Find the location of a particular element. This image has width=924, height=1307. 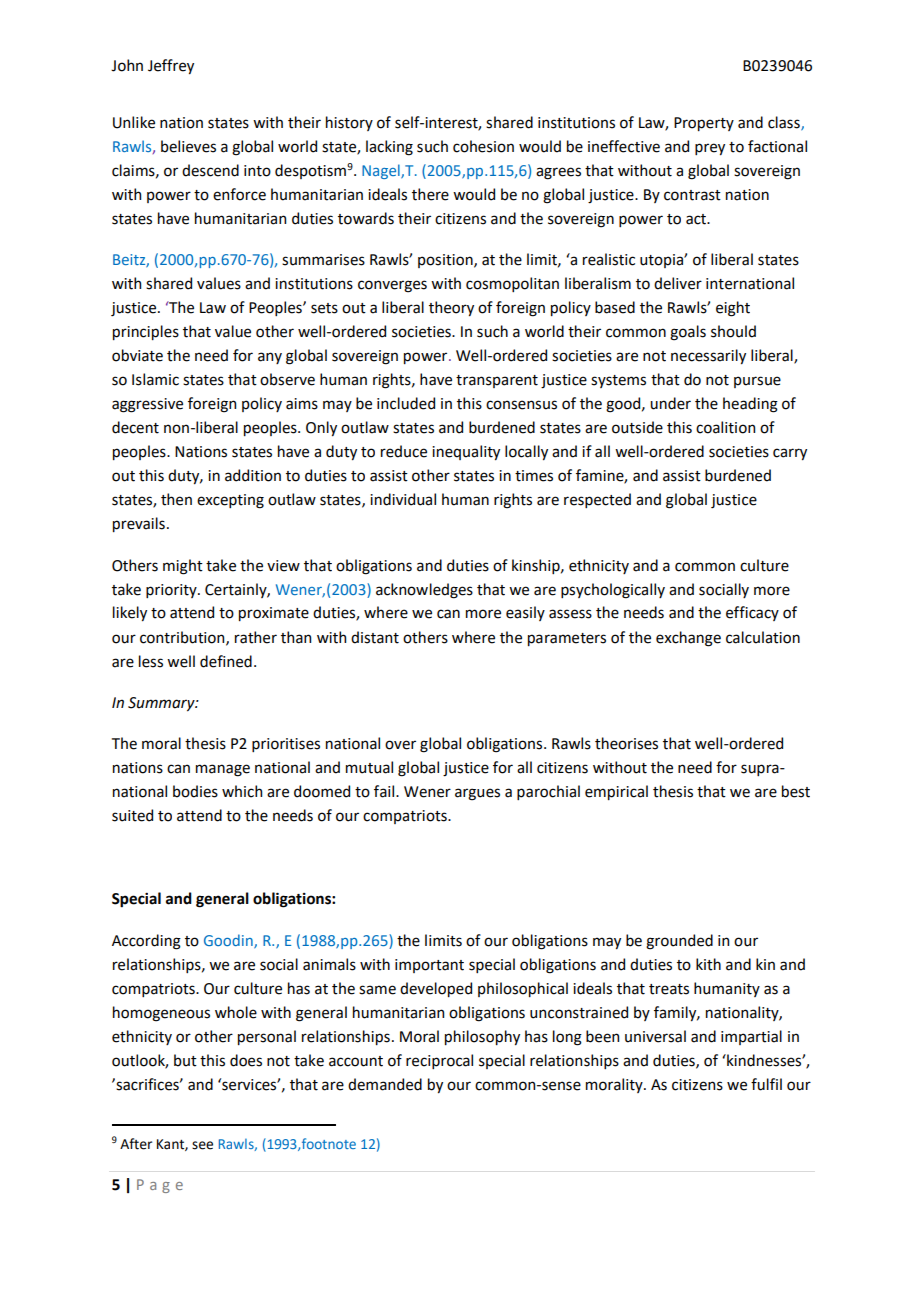

see is located at coordinates (202, 1145).
